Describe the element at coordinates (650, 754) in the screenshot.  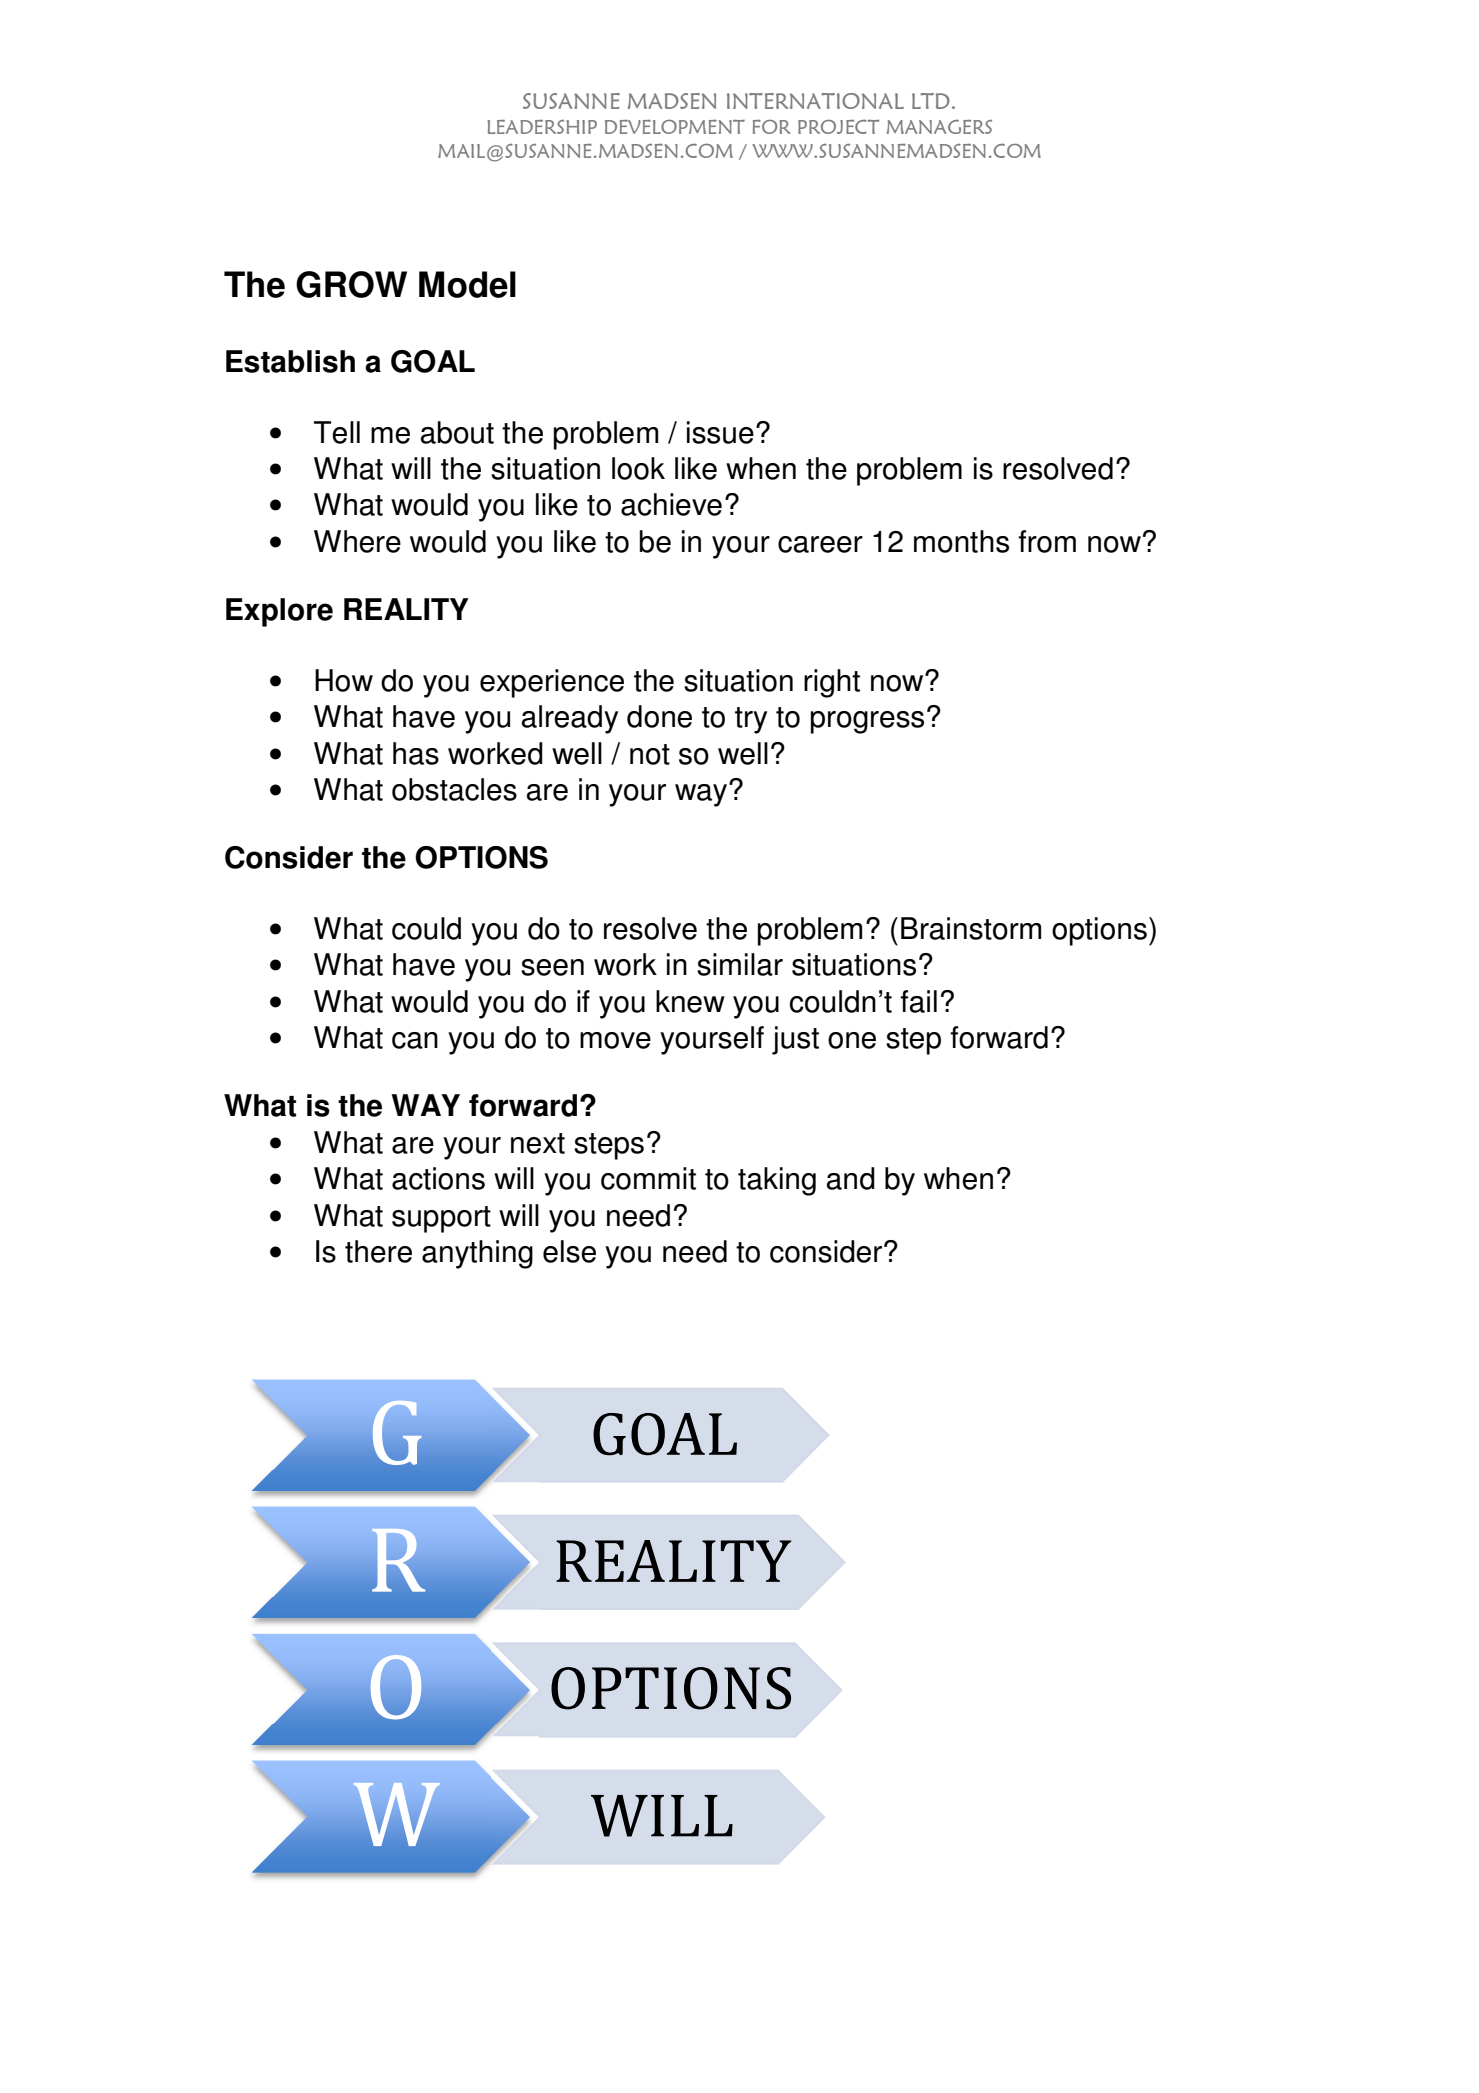
I see `not` at that location.
